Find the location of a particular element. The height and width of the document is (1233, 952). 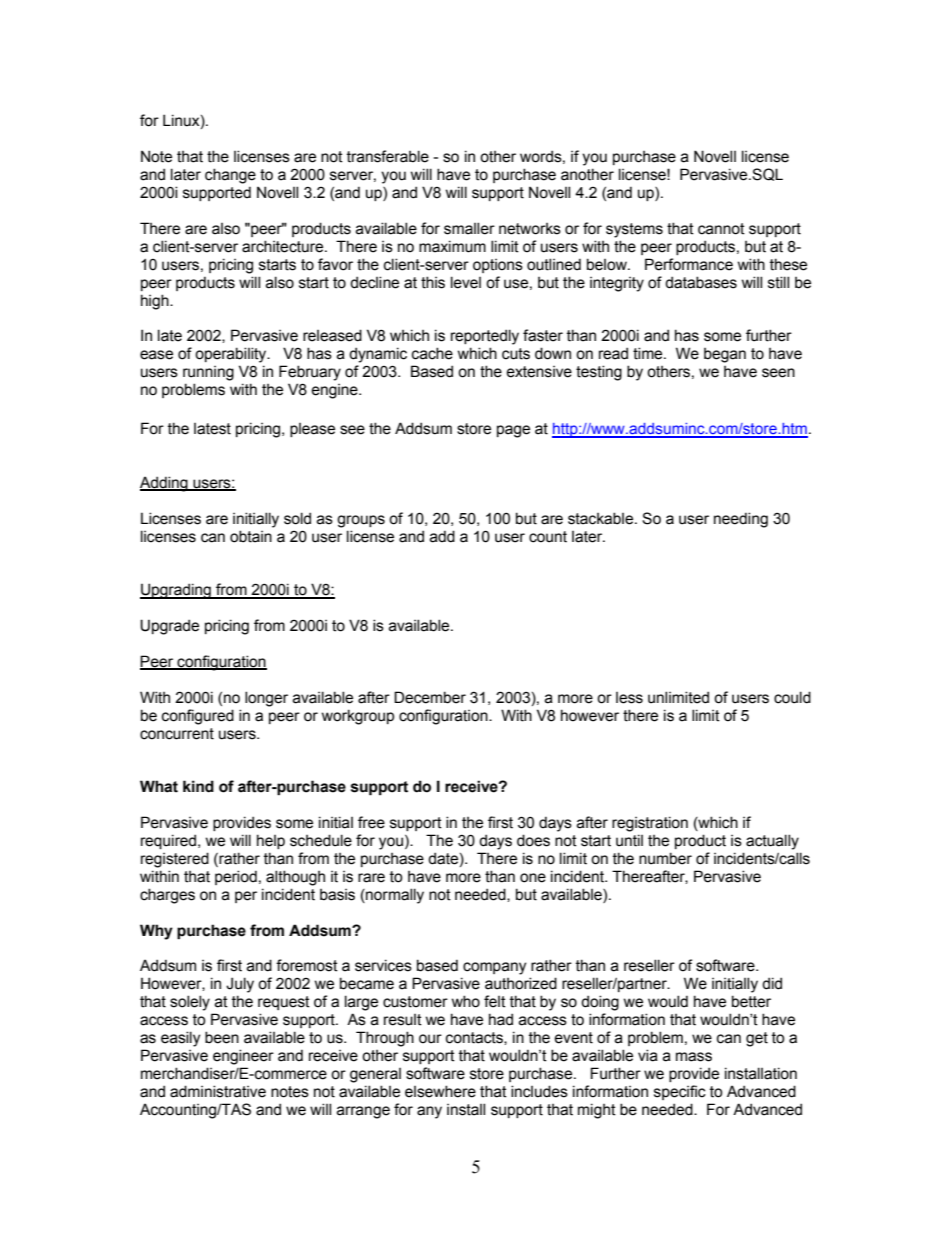

smaller is located at coordinates (469, 228).
